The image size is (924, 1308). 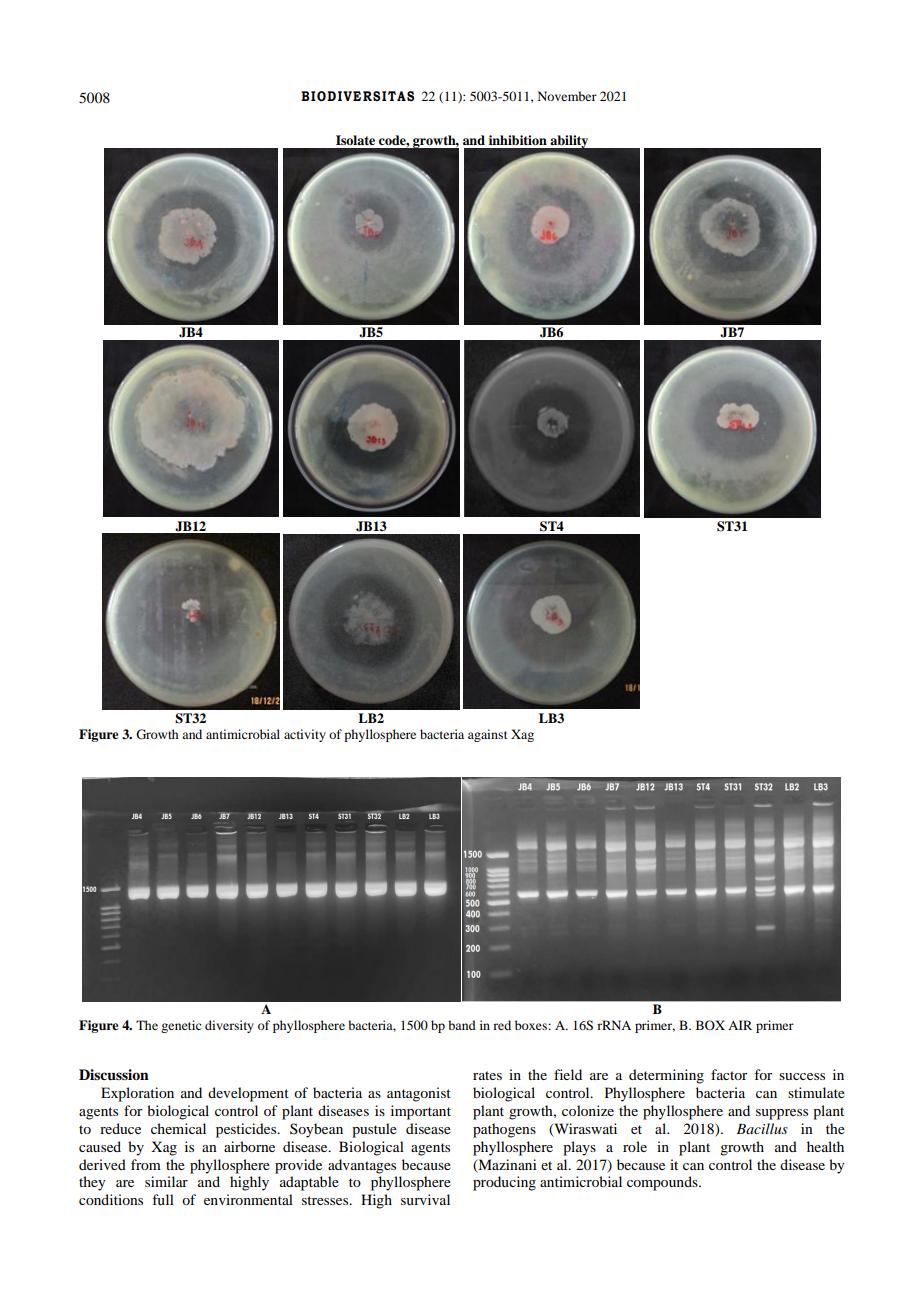 I want to click on Discussion, so click(x=114, y=1075).
